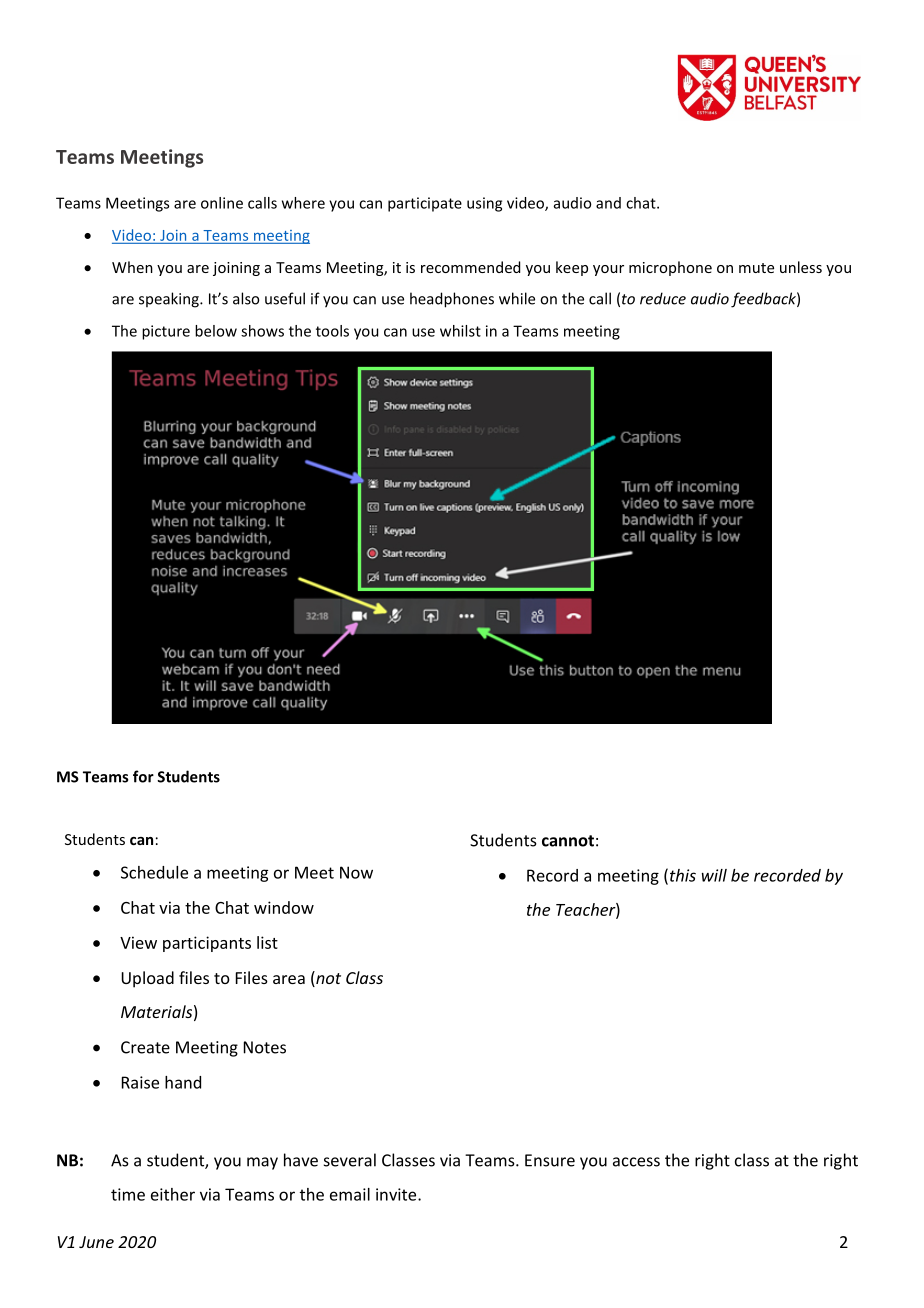 This page has height=1308, width=924. What do you see at coordinates (143, 776) in the page?
I see `for` at bounding box center [143, 776].
